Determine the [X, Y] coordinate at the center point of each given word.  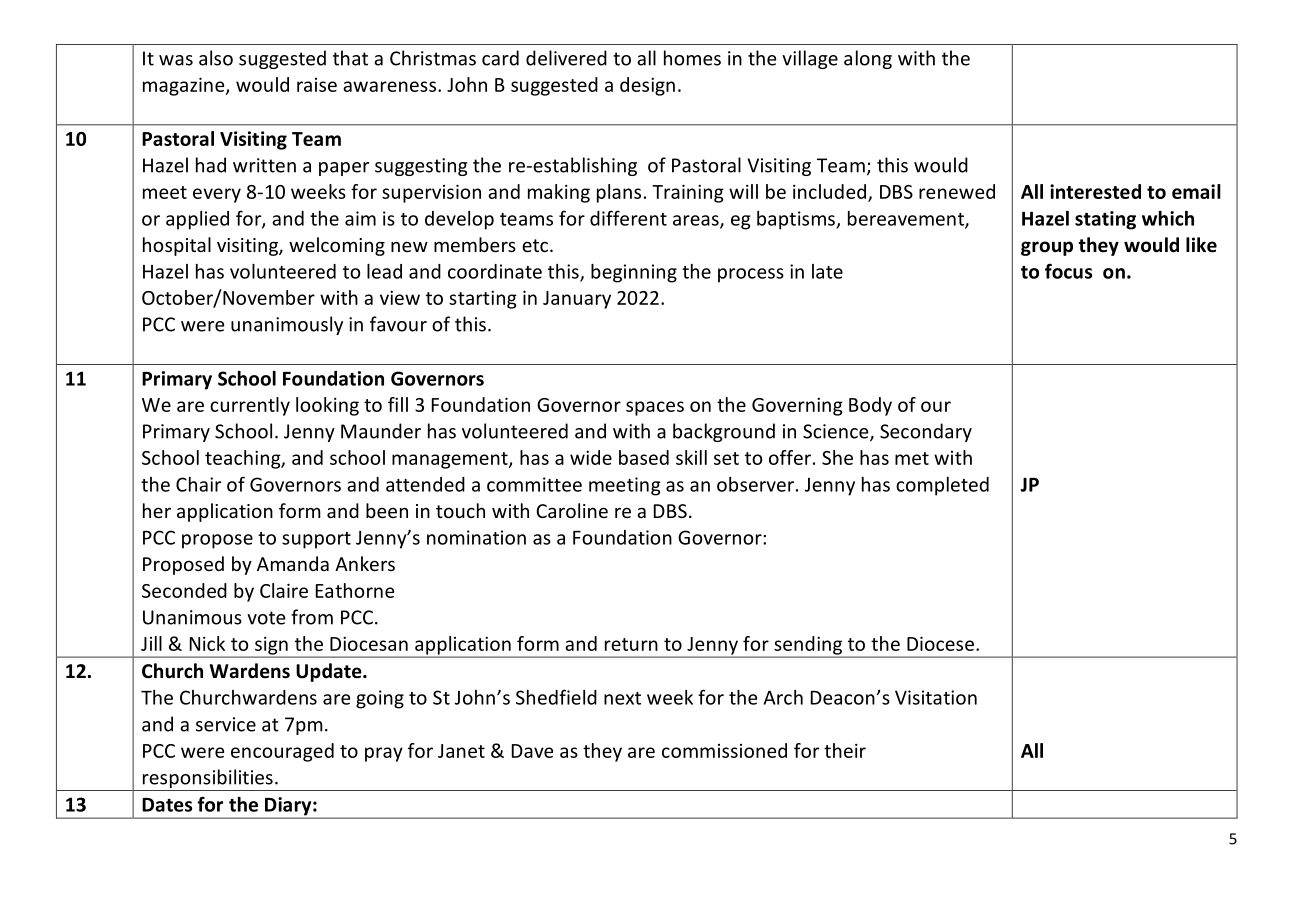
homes [692, 58]
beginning [634, 273]
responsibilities [208, 778]
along [868, 59]
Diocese [940, 643]
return [631, 644]
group [1047, 248]
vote [266, 618]
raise [317, 85]
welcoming [337, 246]
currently [250, 406]
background [724, 432]
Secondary [926, 432]
